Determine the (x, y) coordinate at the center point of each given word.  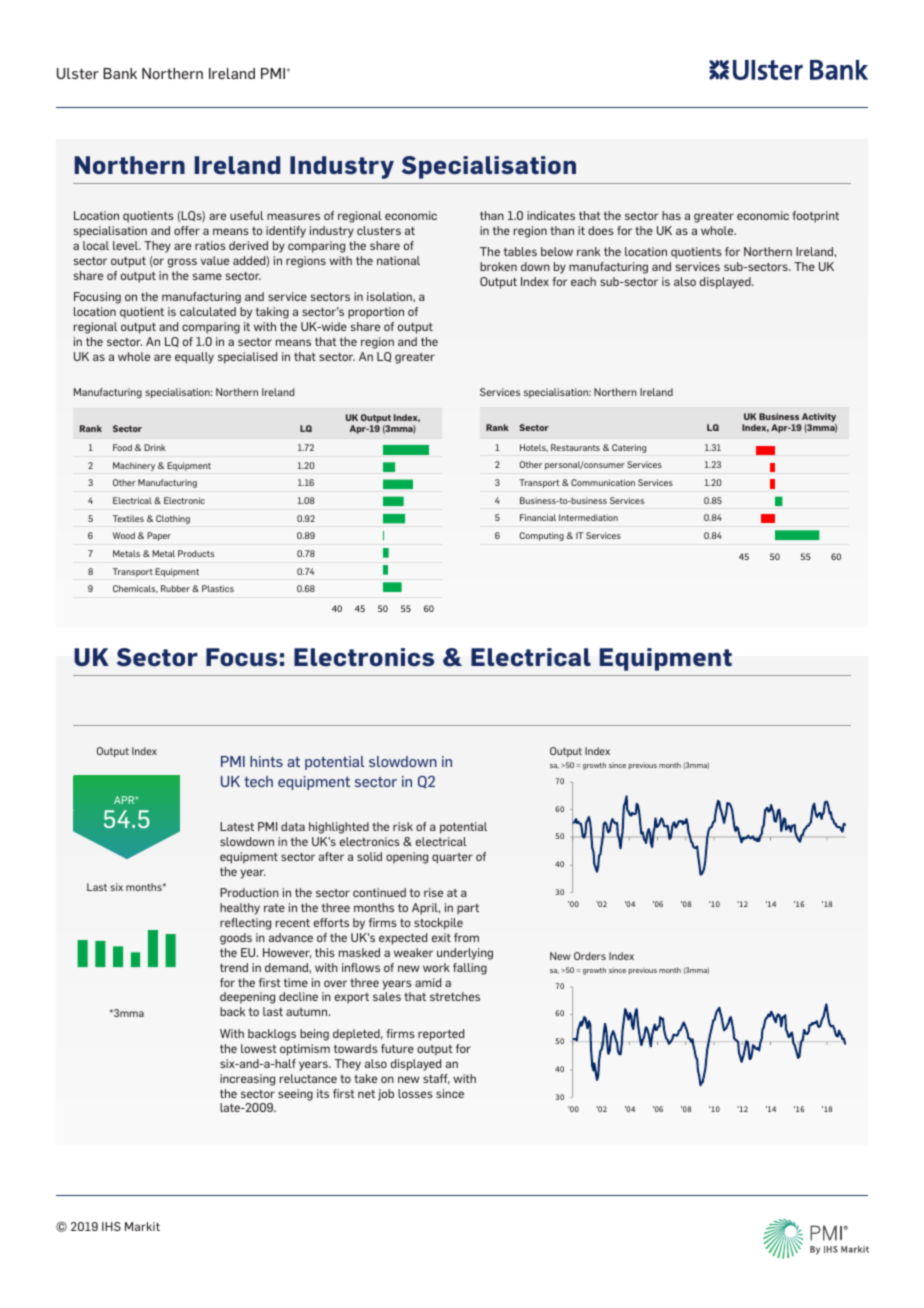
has (671, 215)
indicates (551, 215)
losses (415, 1093)
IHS (111, 1226)
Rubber (175, 588)
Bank (120, 73)
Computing (542, 536)
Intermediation (588, 517)
